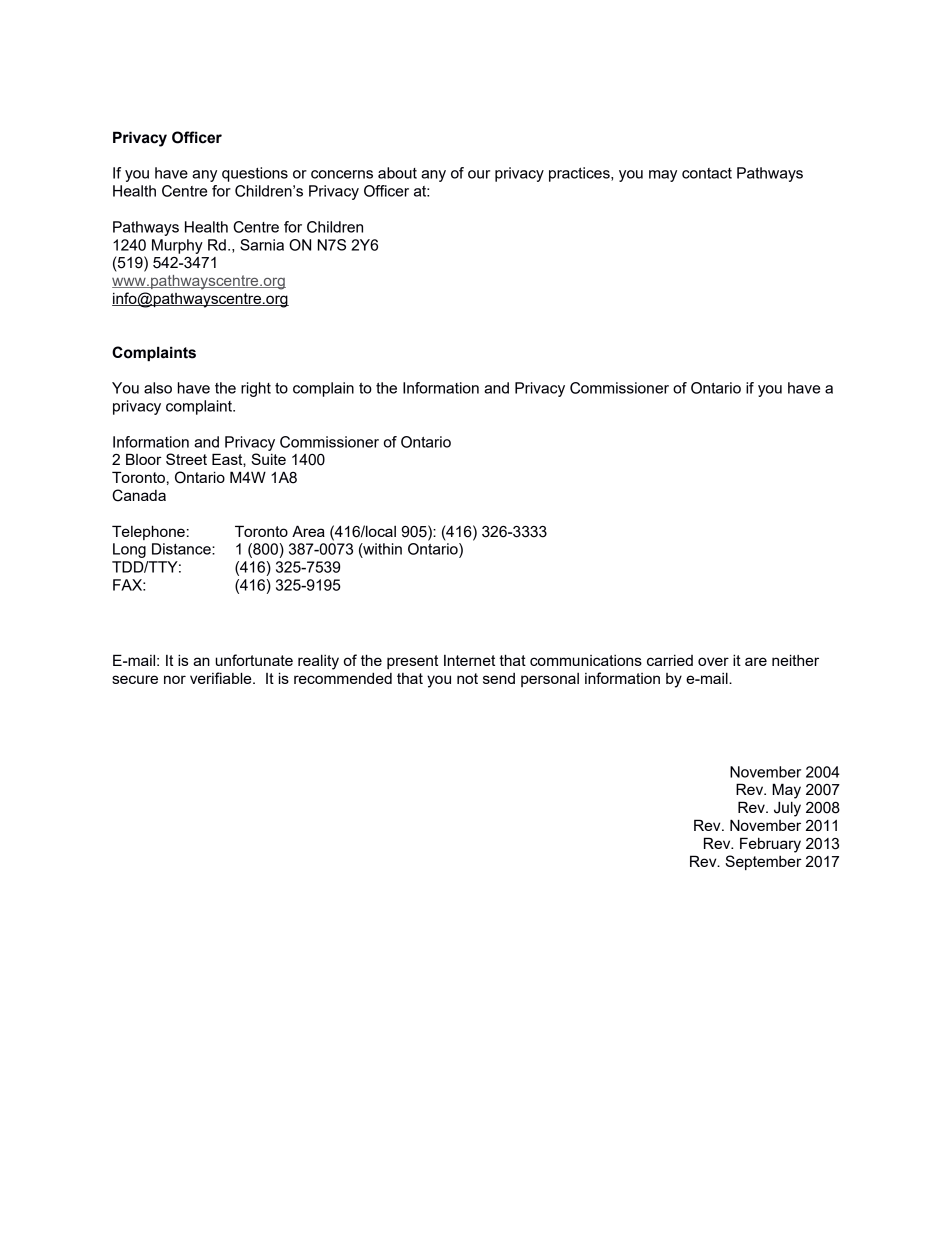  Describe the element at coordinates (175, 679) in the screenshot. I see `nor` at that location.
